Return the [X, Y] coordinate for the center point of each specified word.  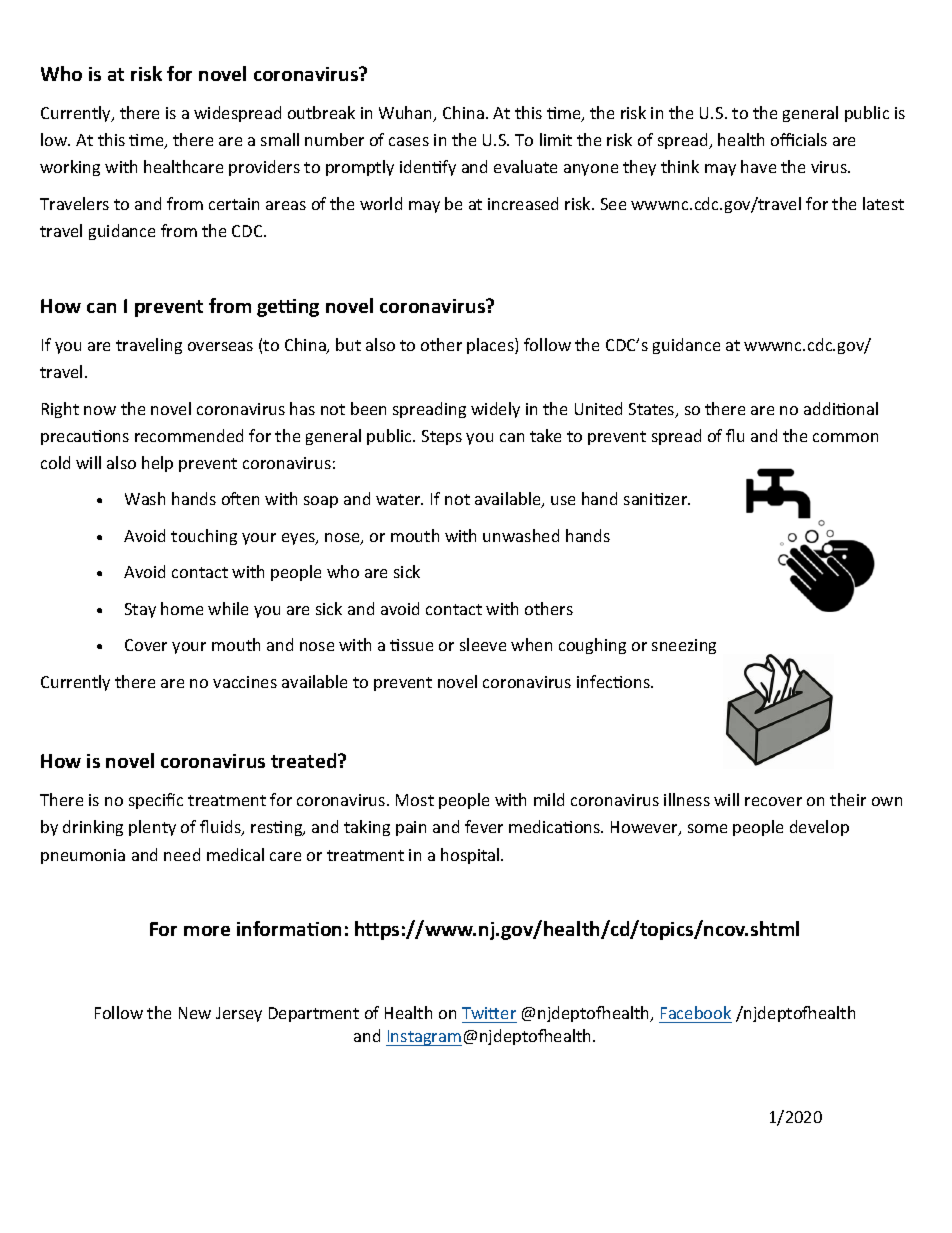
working [70, 168]
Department [314, 1014]
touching [204, 537]
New [195, 1013]
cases [409, 141]
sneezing [684, 646]
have [758, 166]
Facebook [696, 1012]
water [399, 499]
